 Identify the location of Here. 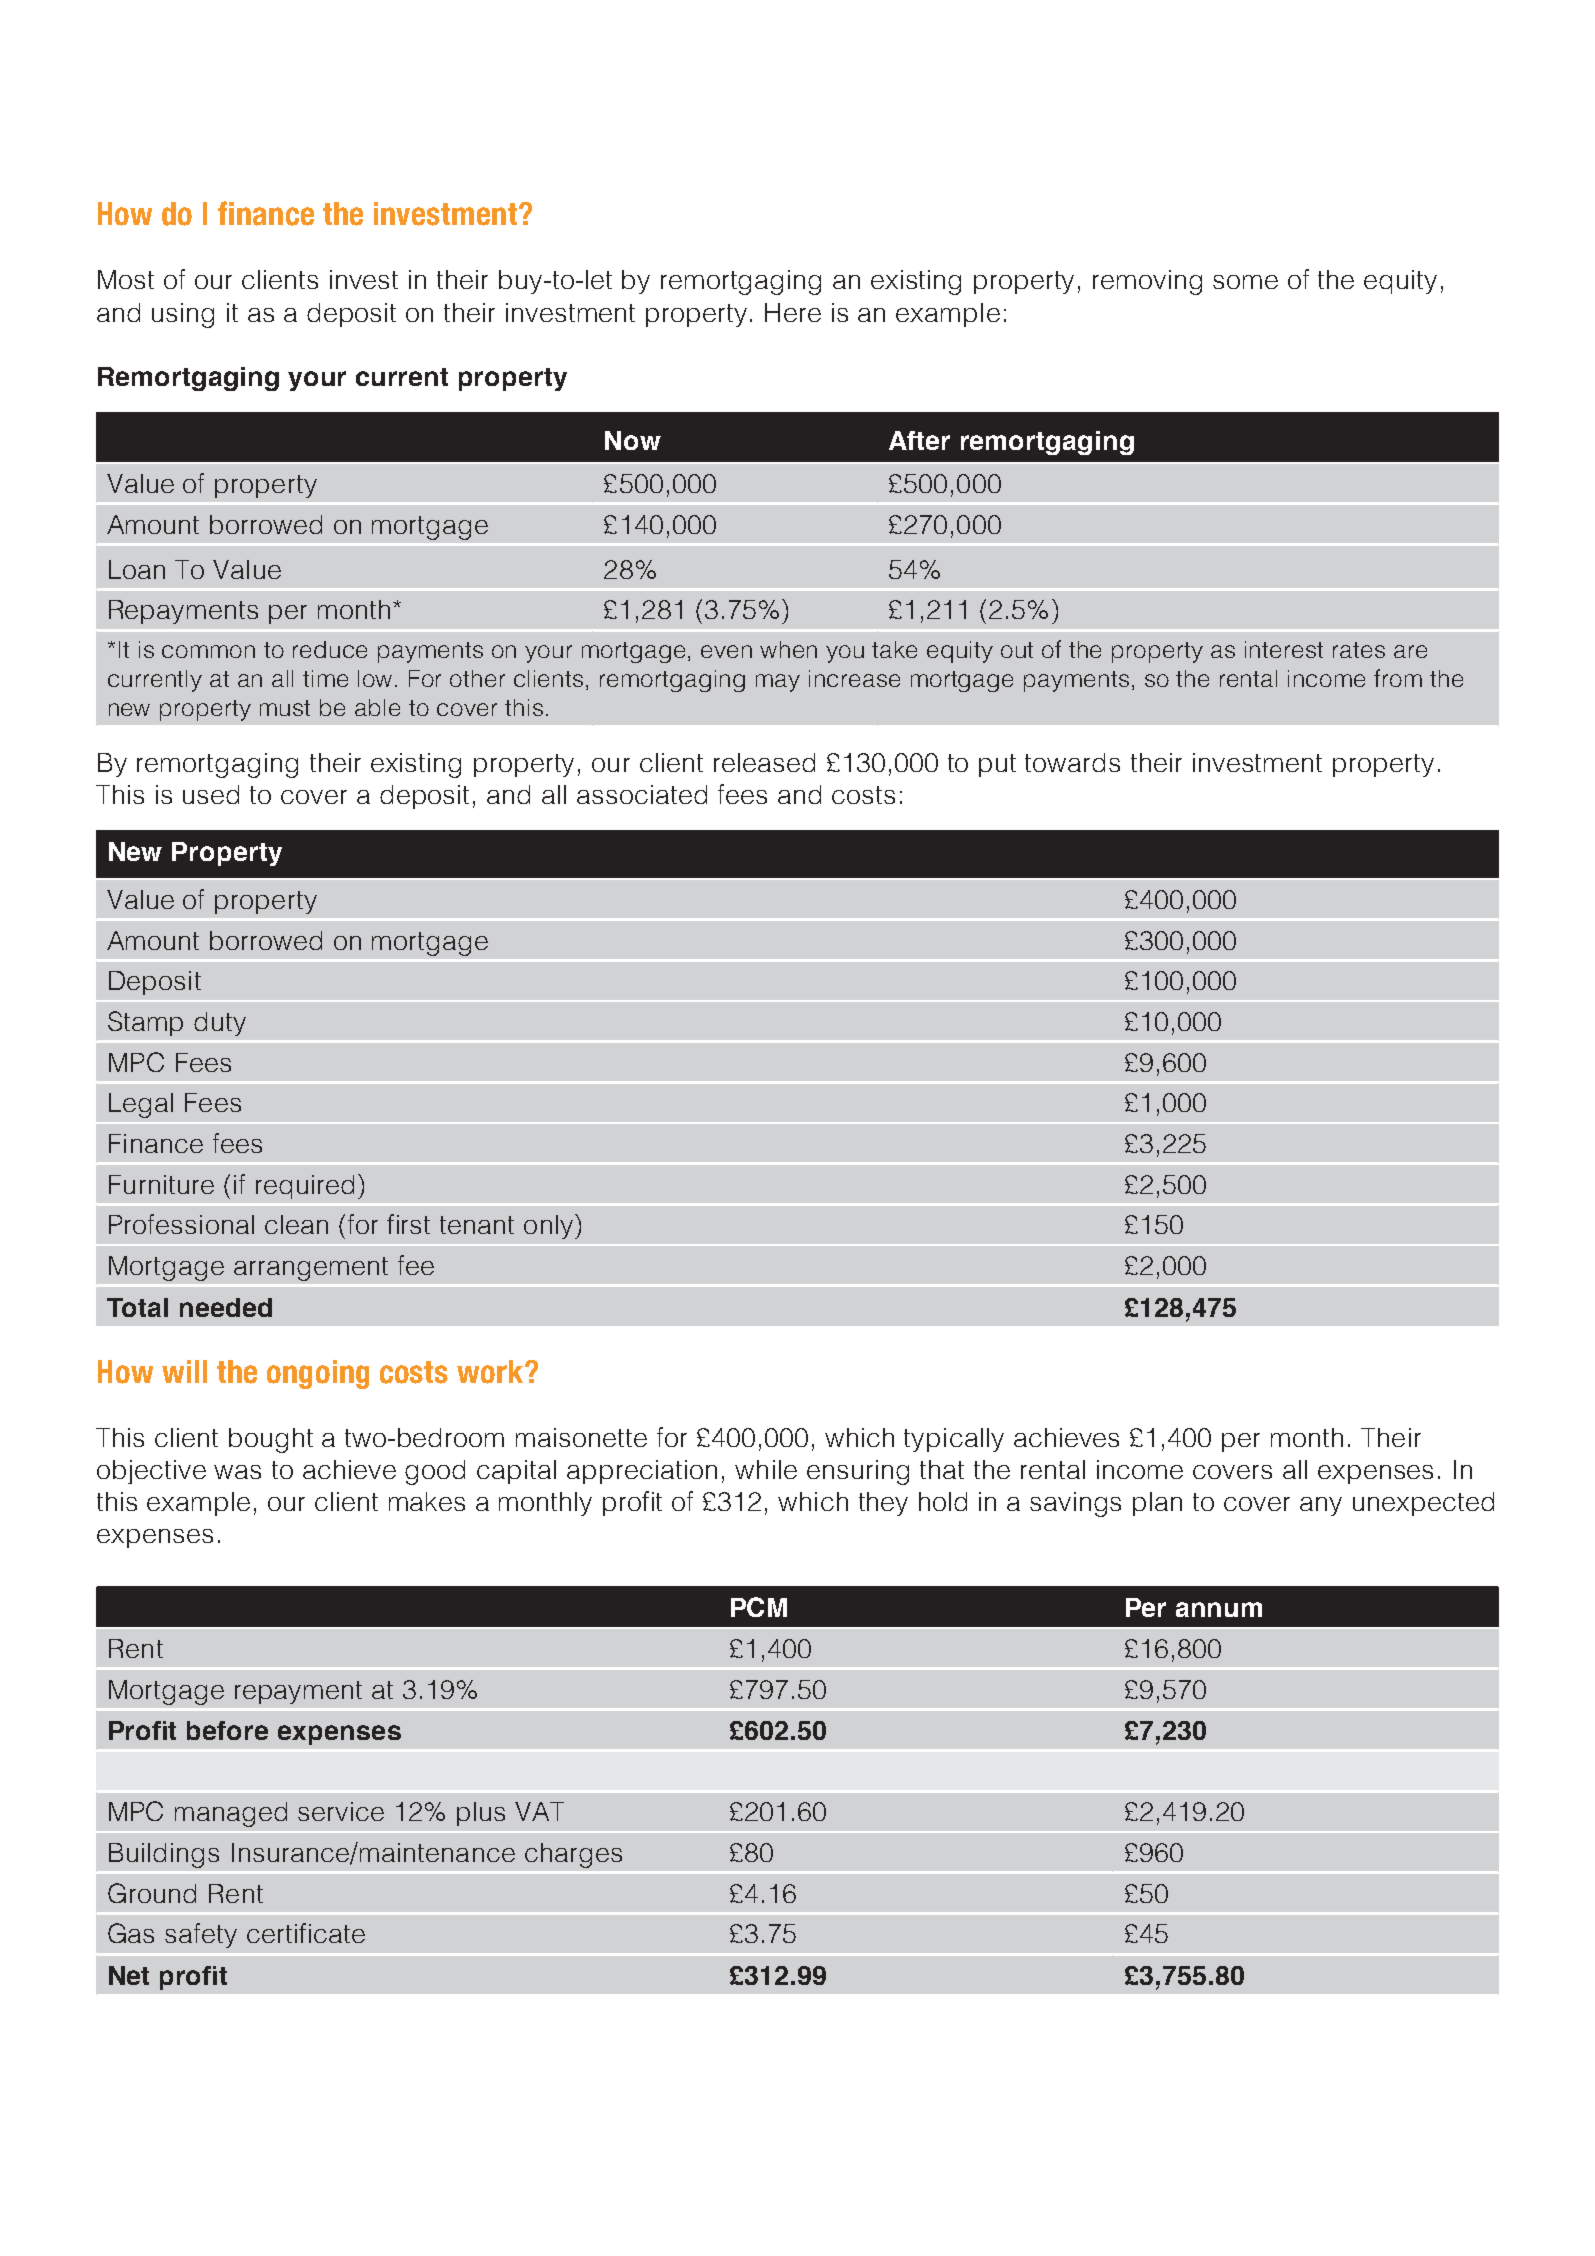
(793, 312).
